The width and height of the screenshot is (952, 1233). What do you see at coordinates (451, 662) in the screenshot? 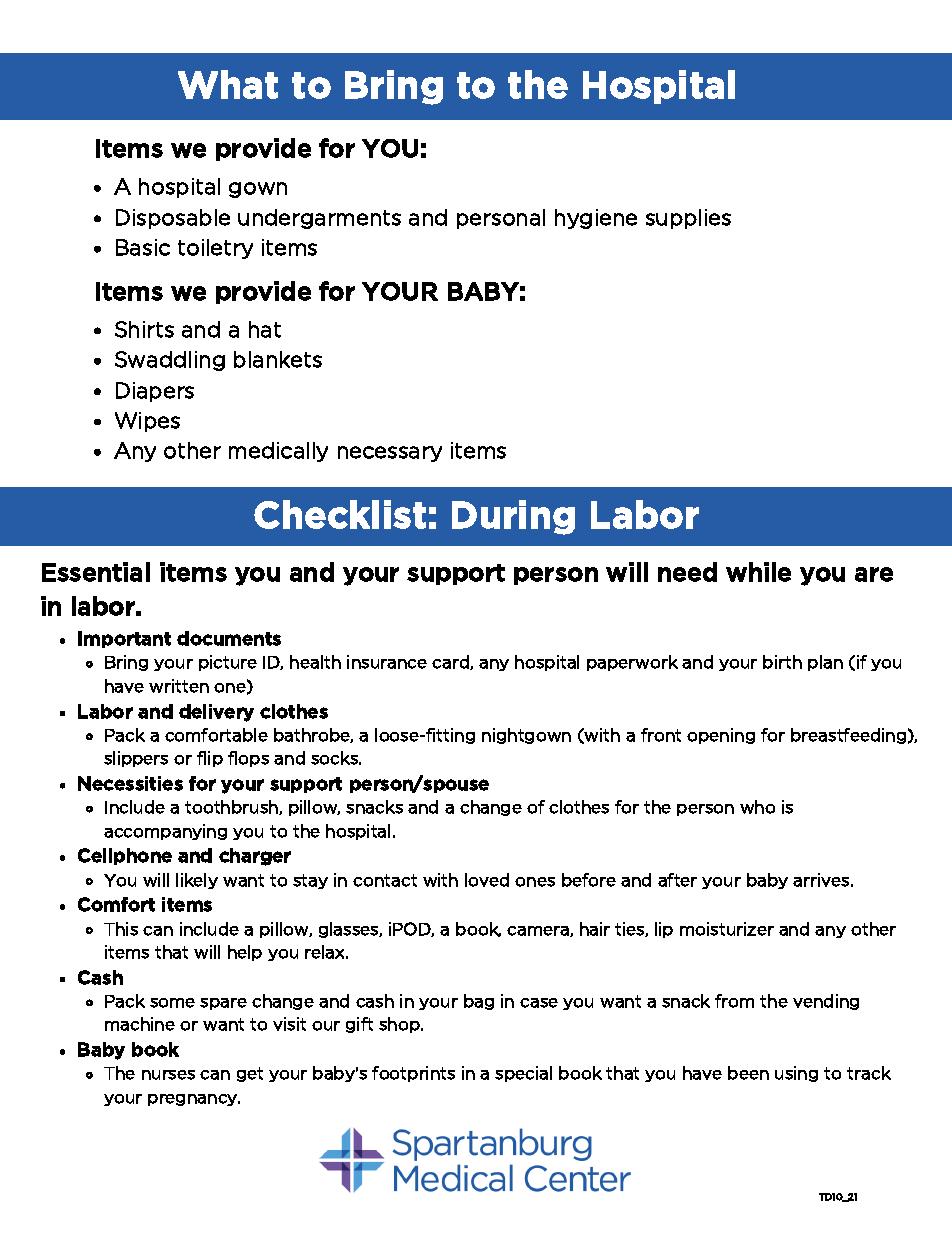
I see `card` at bounding box center [451, 662].
